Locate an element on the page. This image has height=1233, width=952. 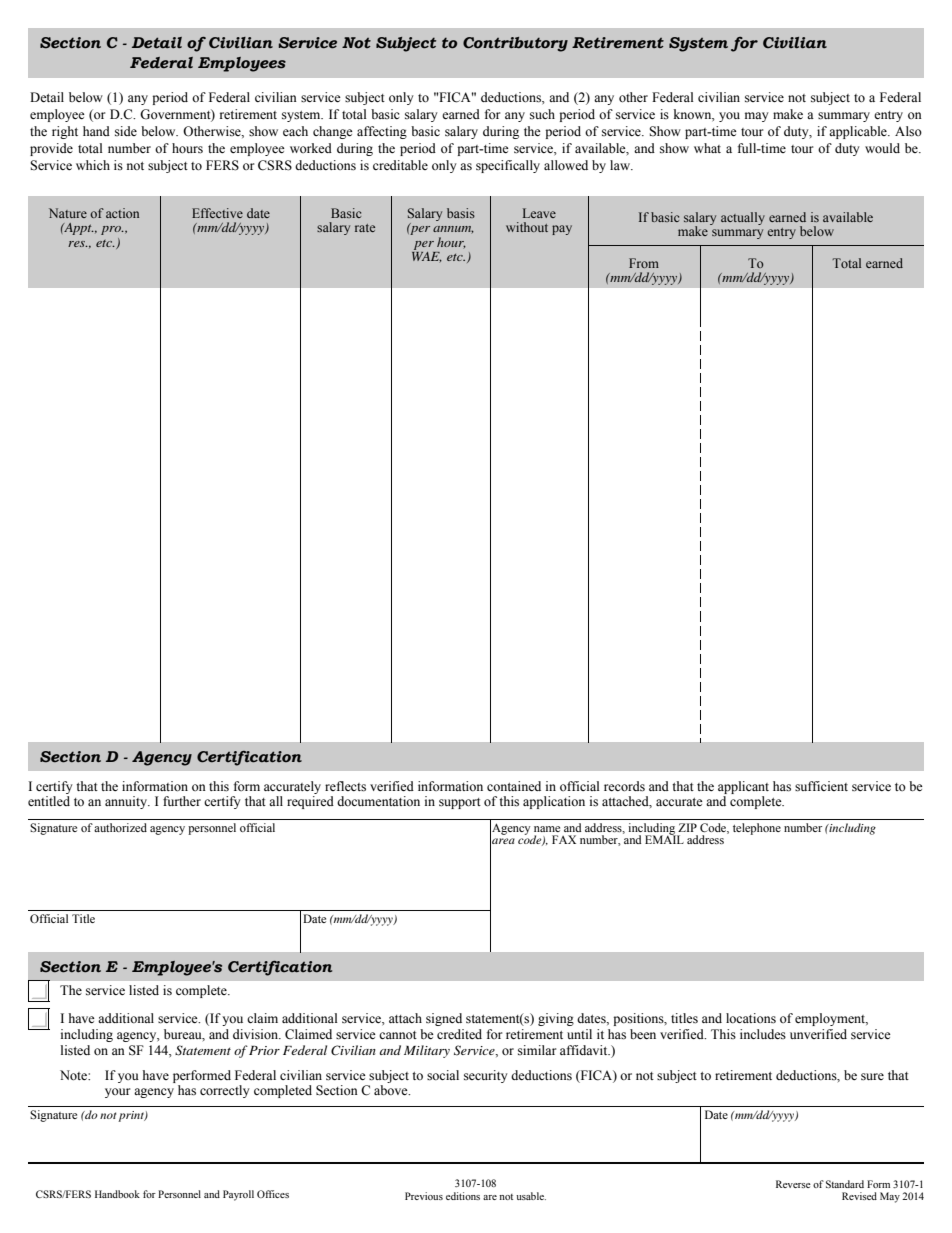
authorized is located at coordinates (120, 827).
